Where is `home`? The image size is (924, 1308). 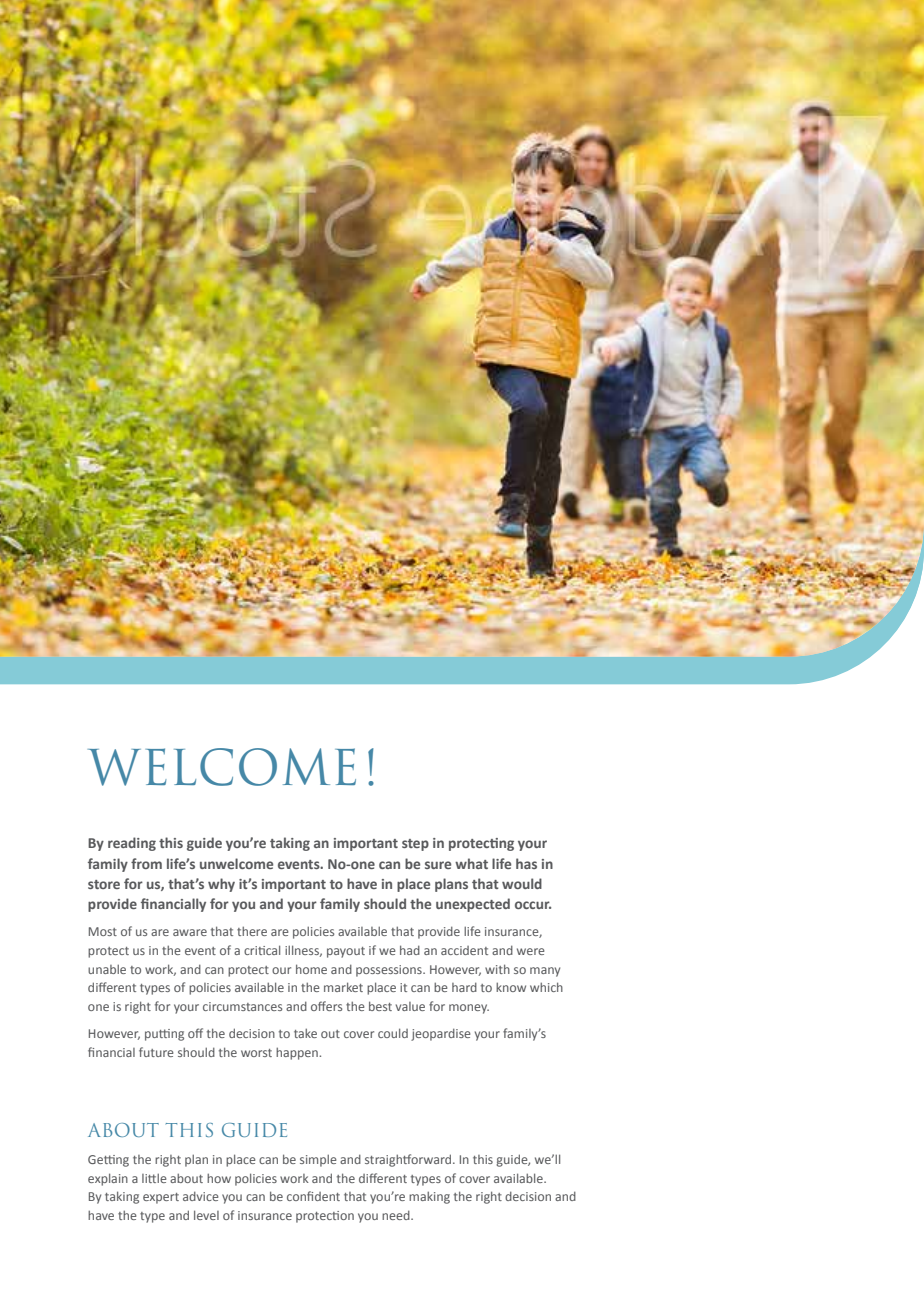
home is located at coordinates (311, 969).
